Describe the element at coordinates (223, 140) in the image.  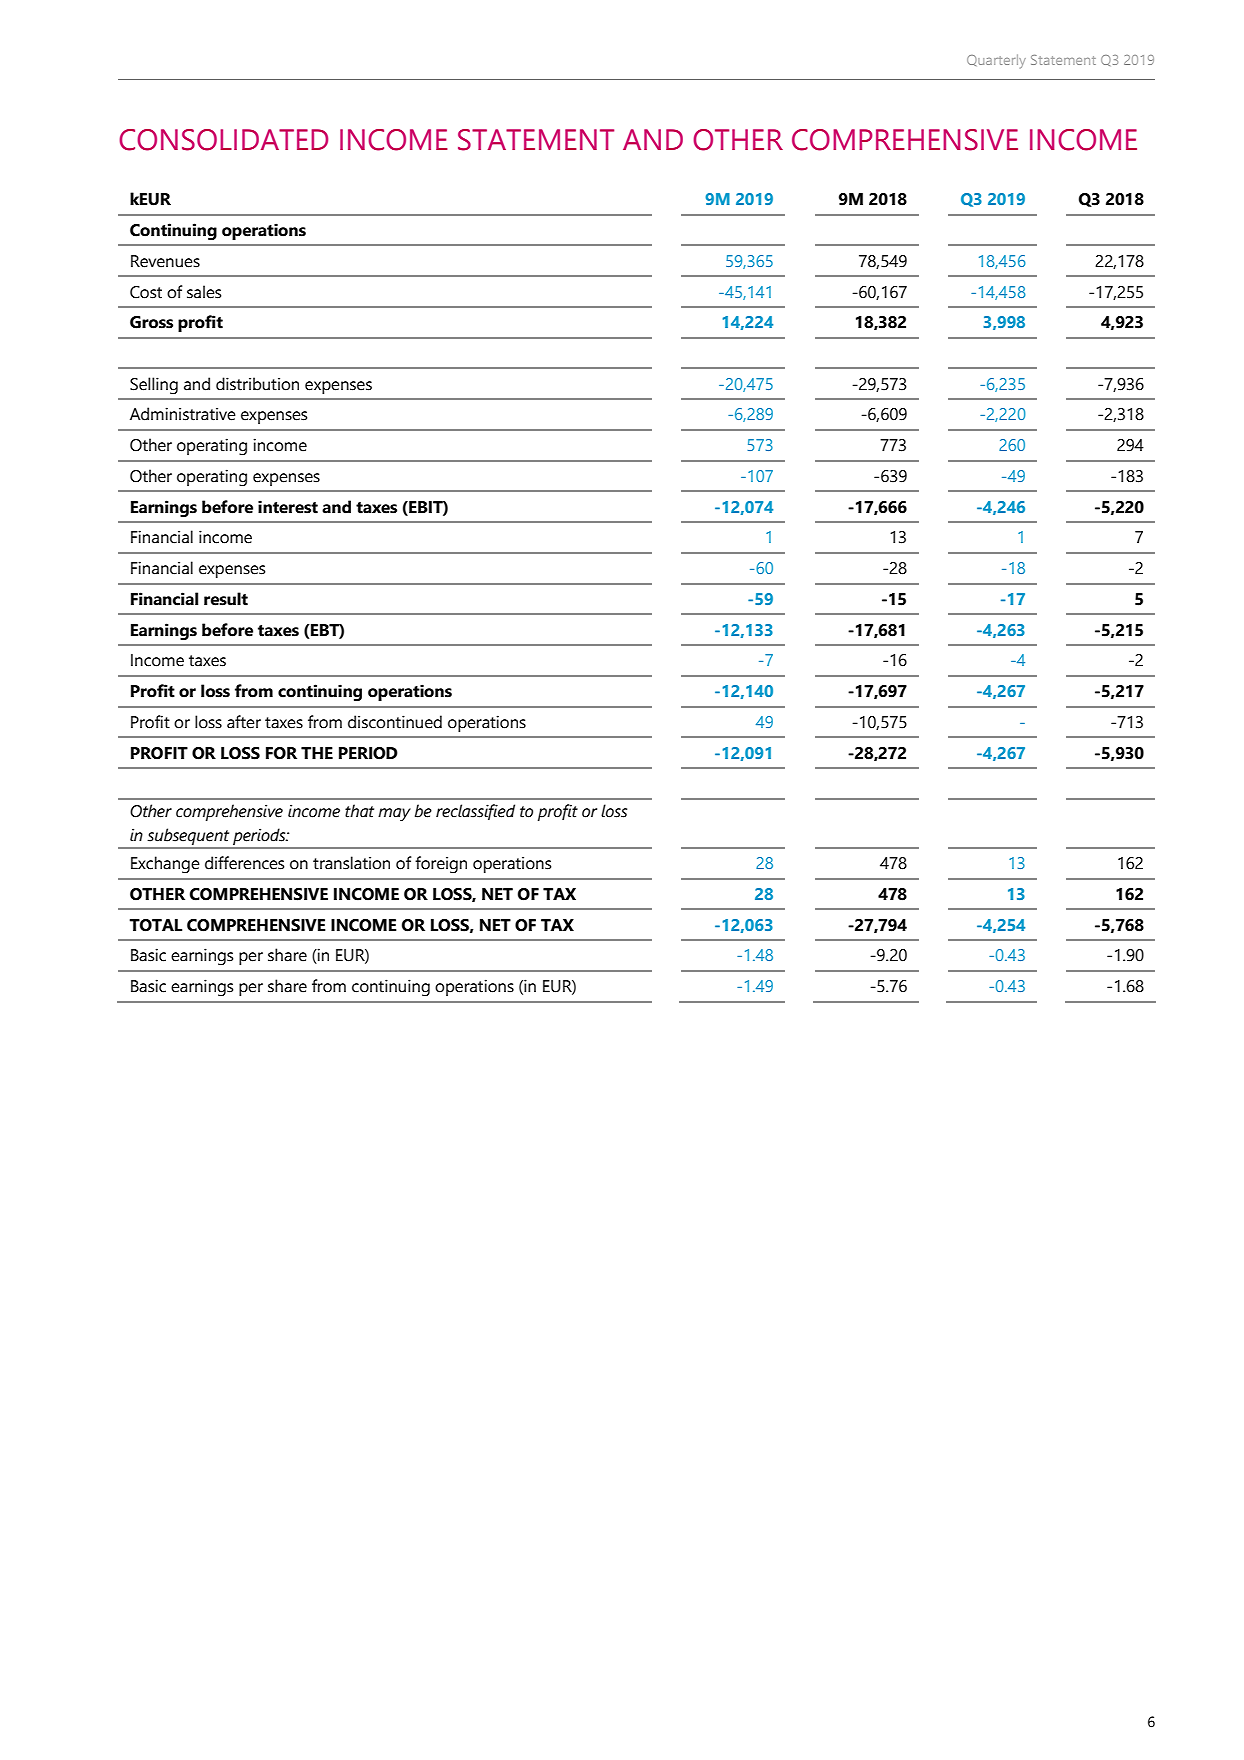
I see `CONSOLIDATED` at that location.
